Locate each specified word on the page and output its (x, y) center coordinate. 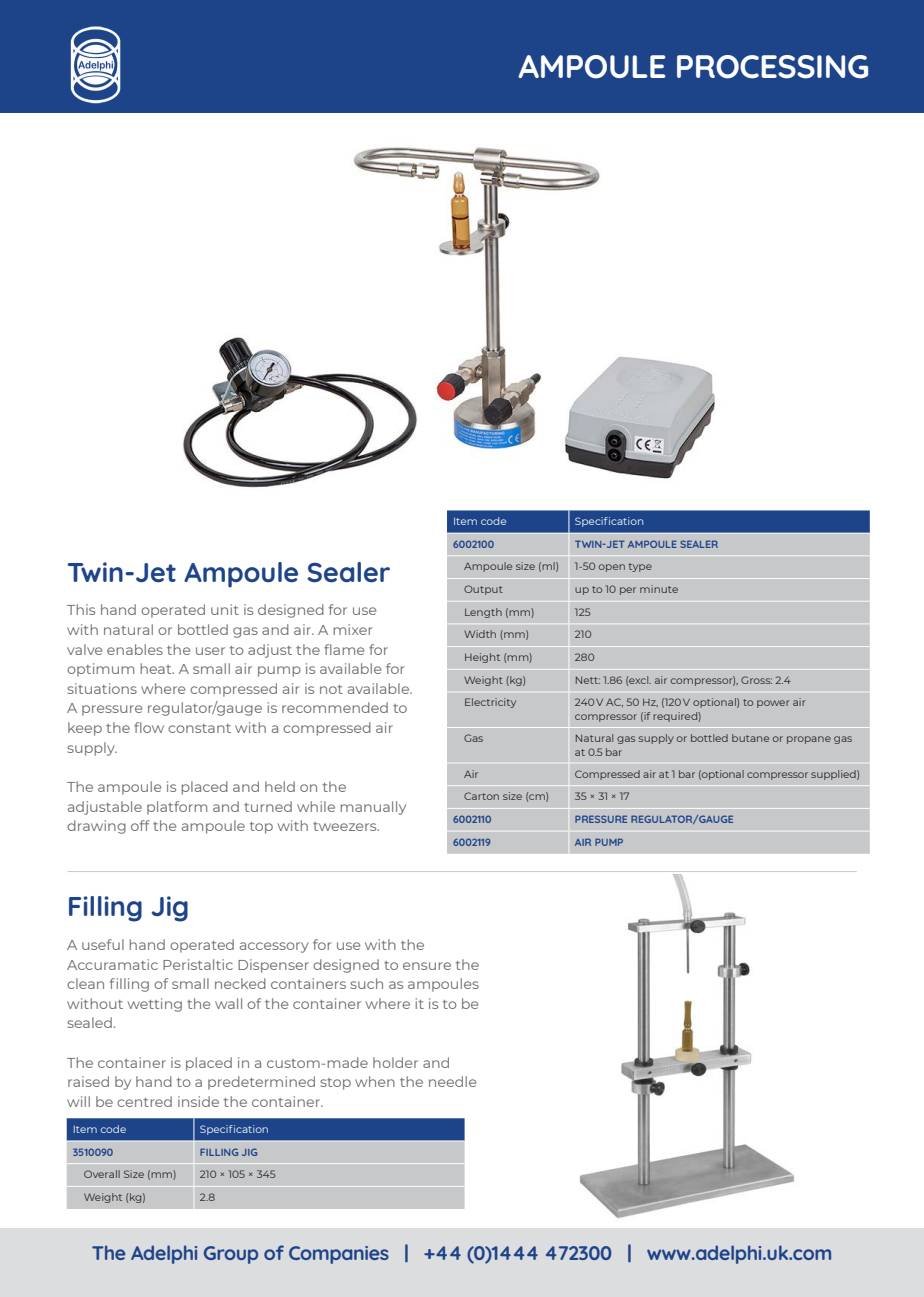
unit (225, 609)
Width (480, 634)
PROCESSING (772, 67)
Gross (756, 680)
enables (135, 649)
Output (483, 590)
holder (395, 1062)
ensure (427, 966)
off (140, 825)
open (612, 568)
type (640, 567)
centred (144, 1101)
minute (659, 589)
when (375, 1081)
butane (750, 738)
